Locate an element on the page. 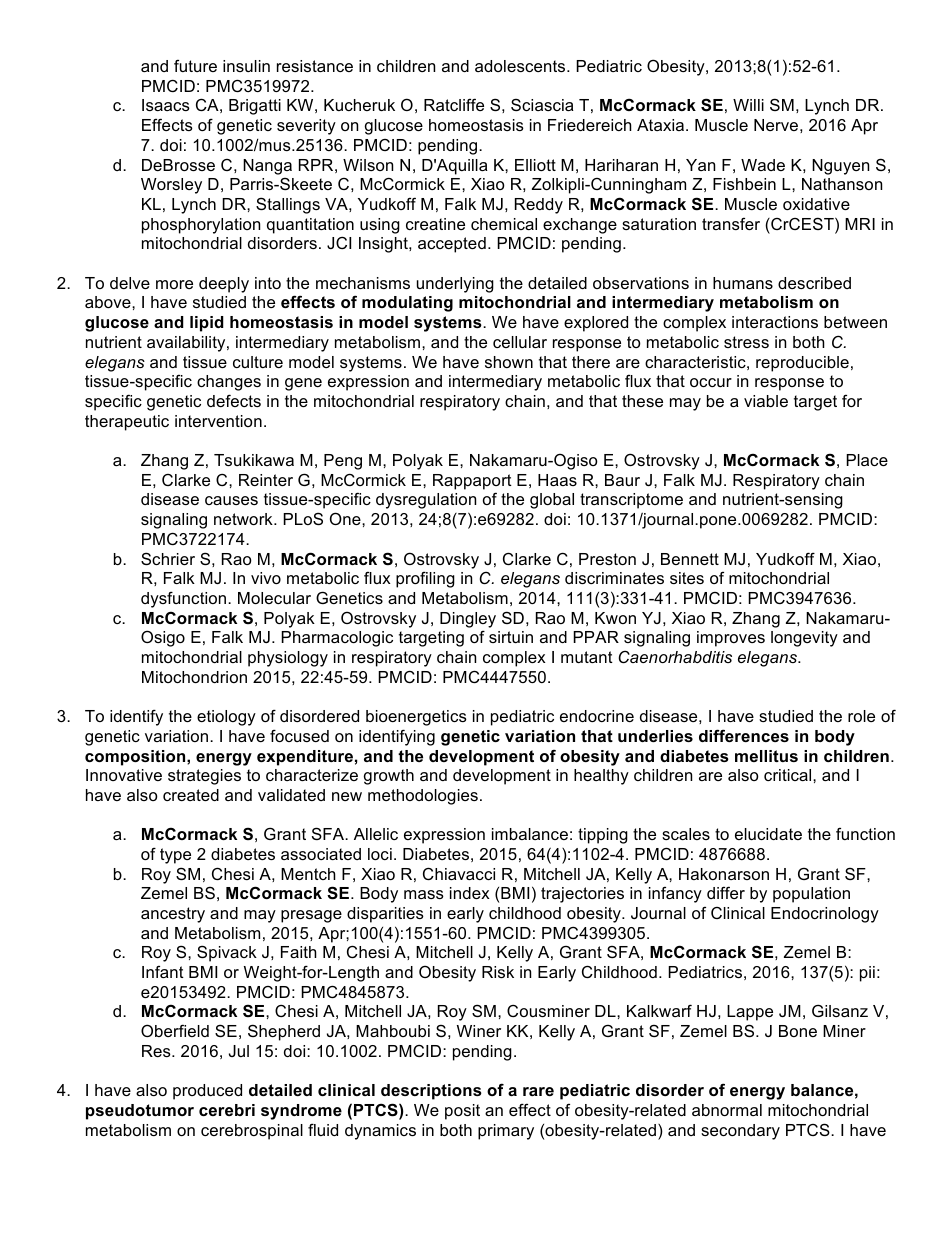  stress is located at coordinates (746, 342).
